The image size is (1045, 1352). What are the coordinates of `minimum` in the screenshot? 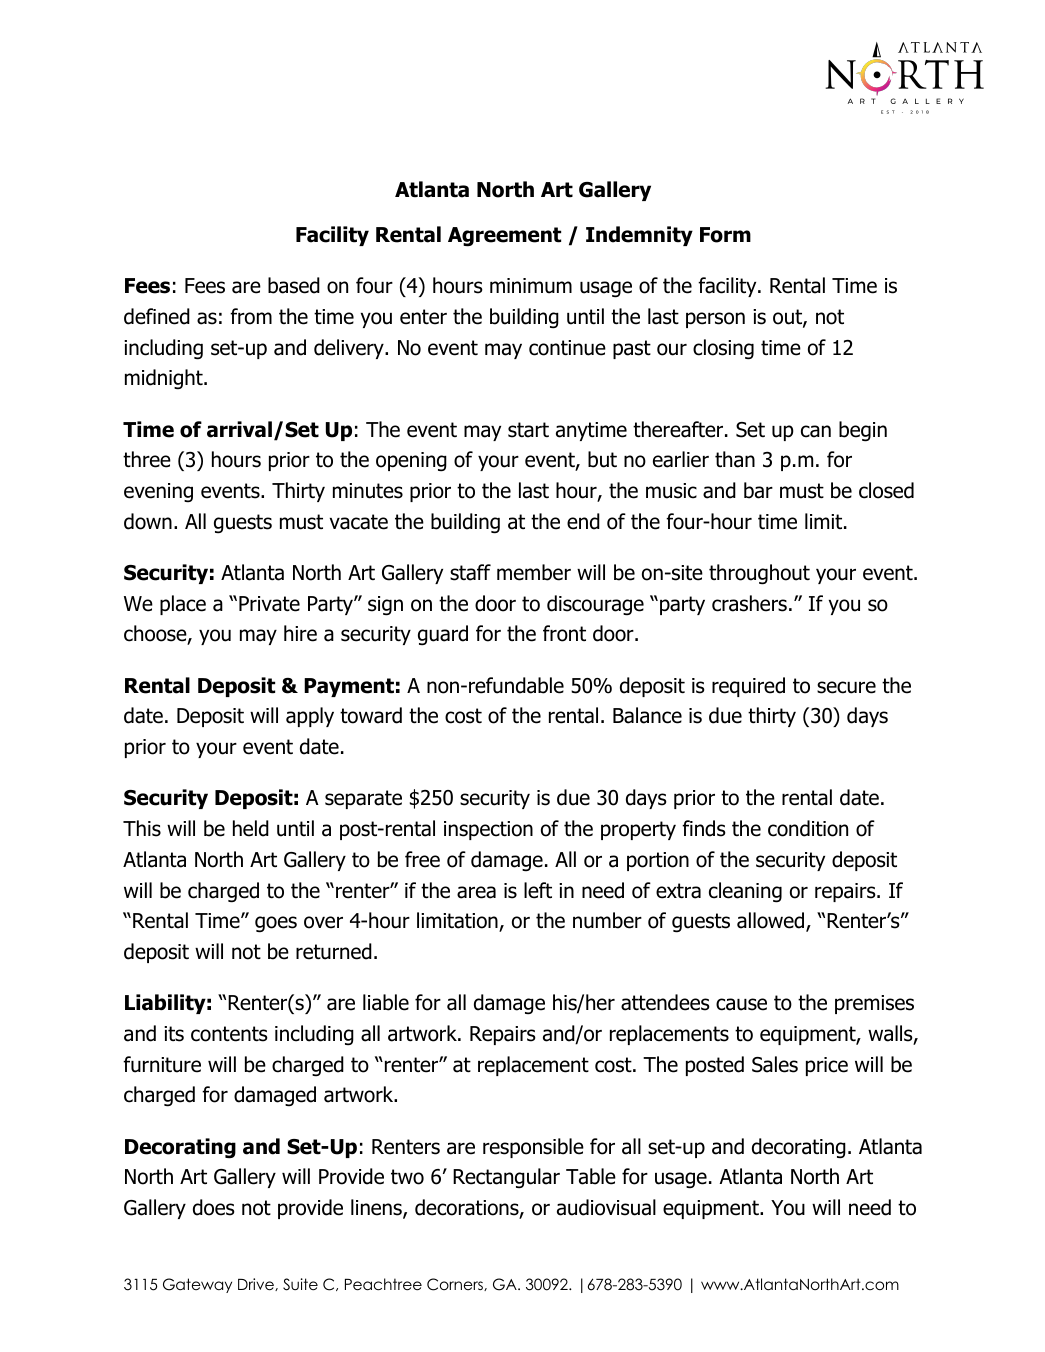 It's located at (531, 286).
